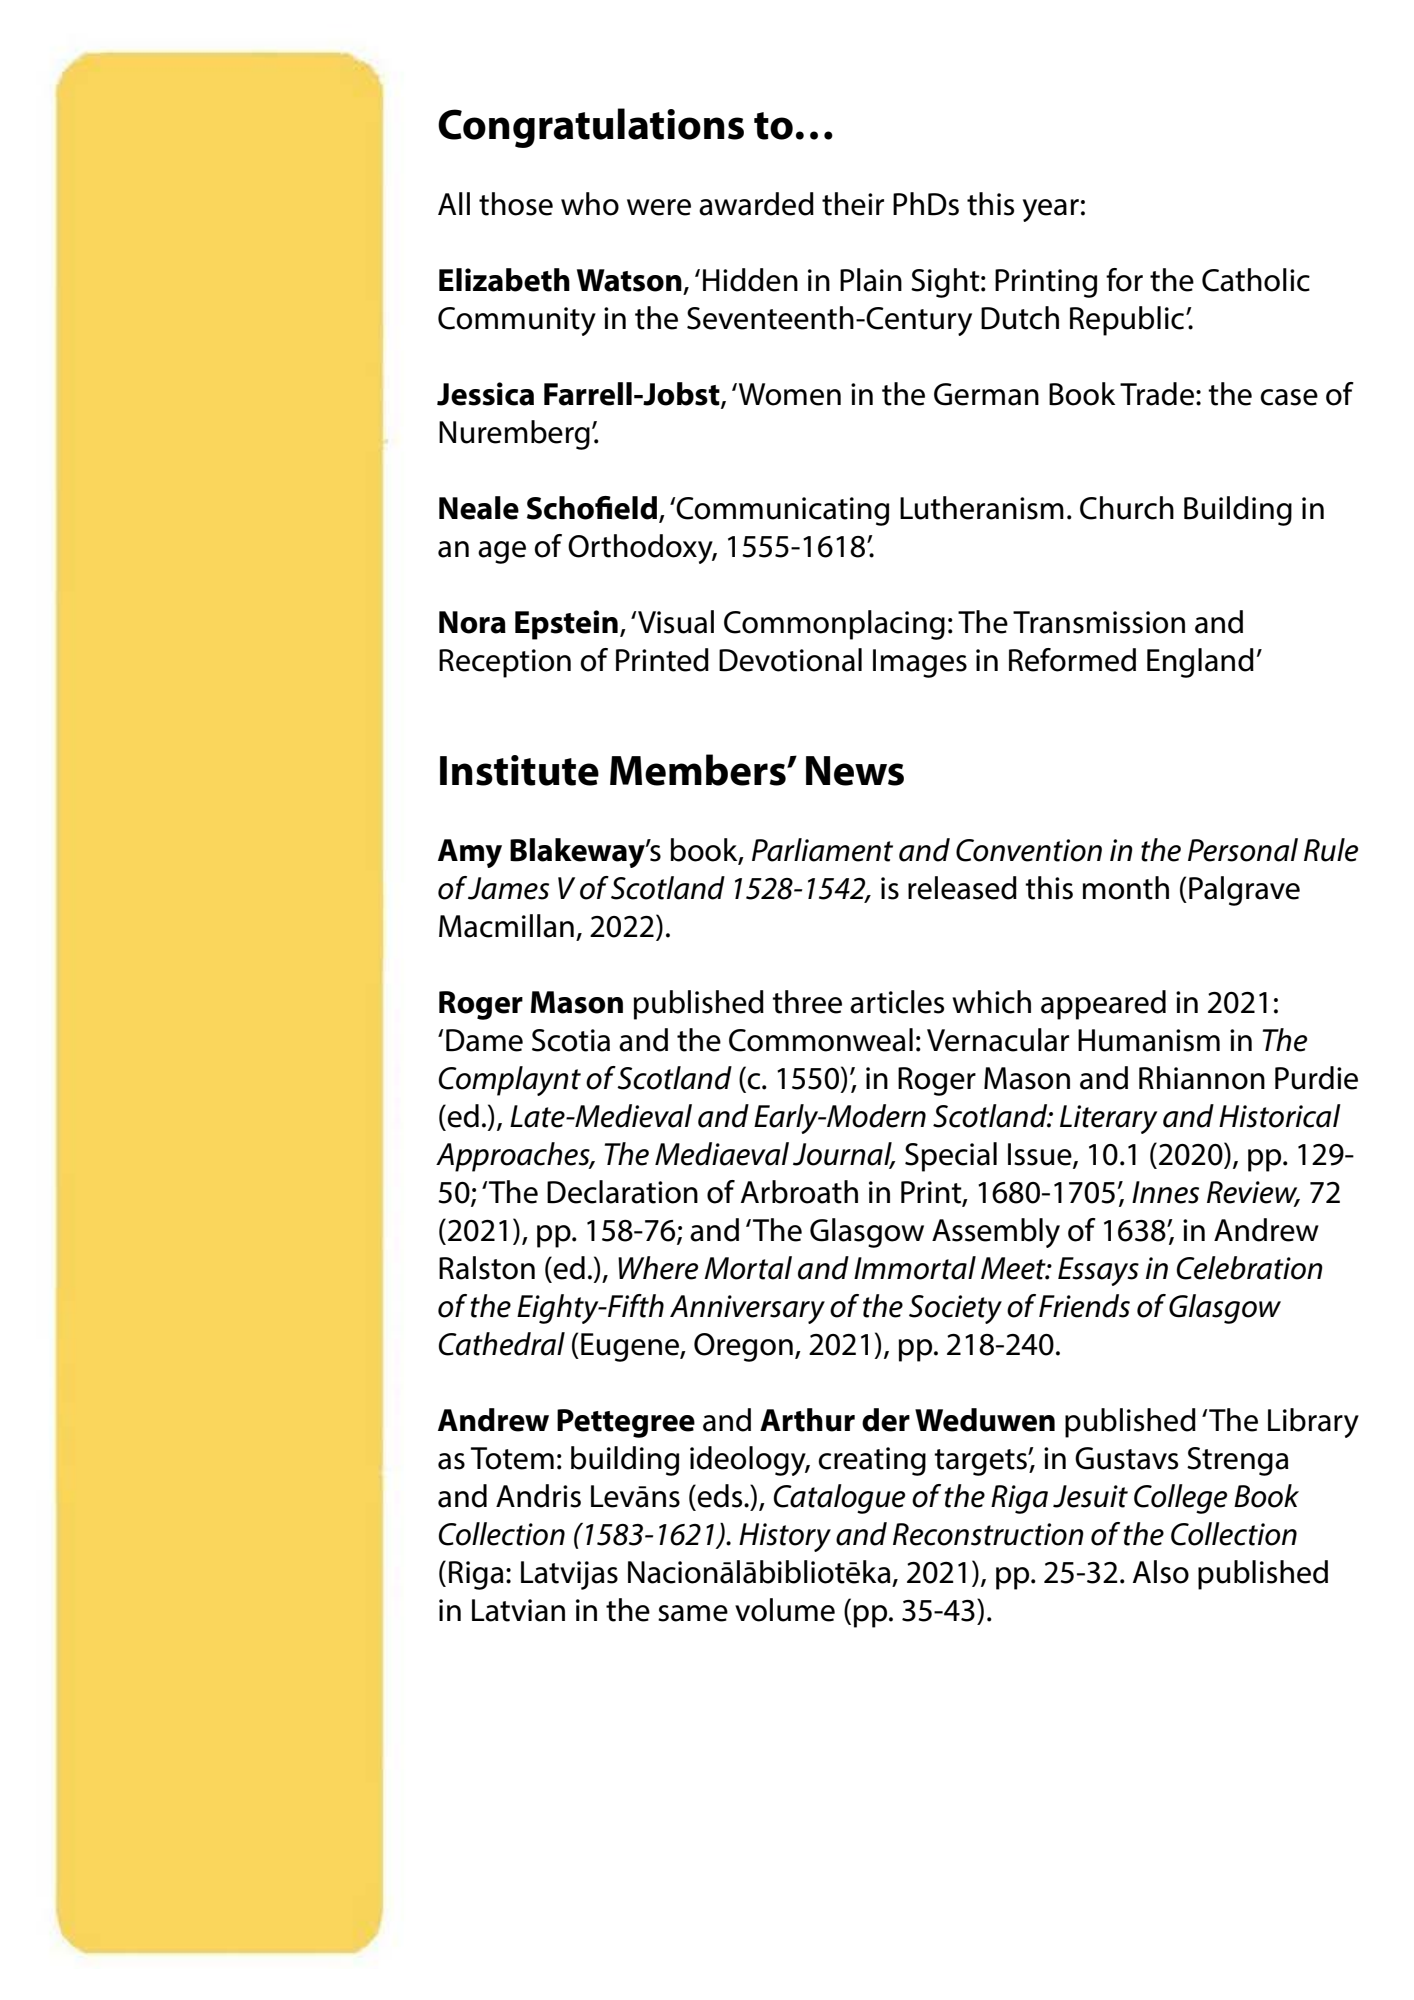 Image resolution: width=1414 pixels, height=2000 pixels. What do you see at coordinates (1289, 397) in the document?
I see `case` at bounding box center [1289, 397].
